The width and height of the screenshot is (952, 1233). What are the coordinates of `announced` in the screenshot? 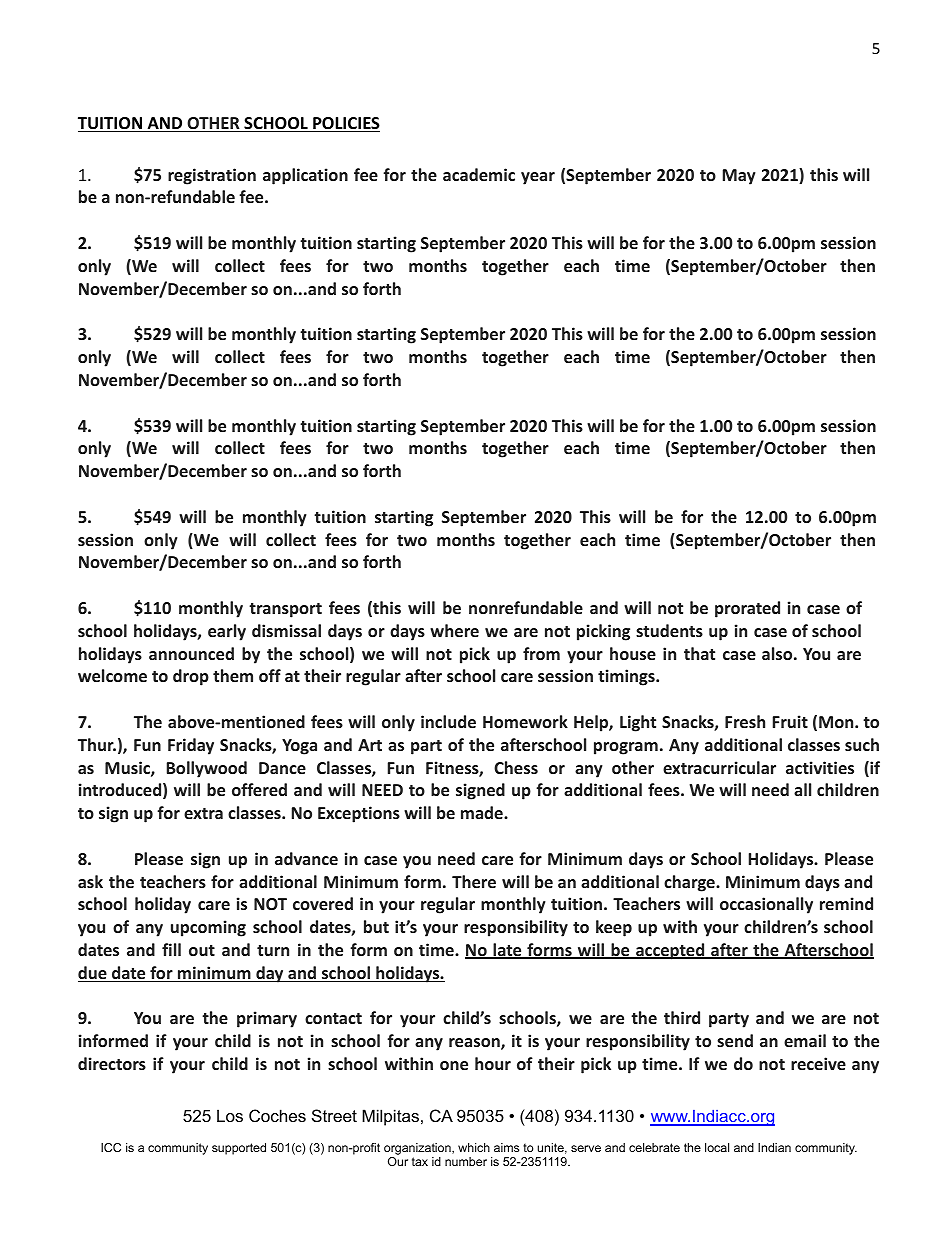 It's located at (191, 653).
